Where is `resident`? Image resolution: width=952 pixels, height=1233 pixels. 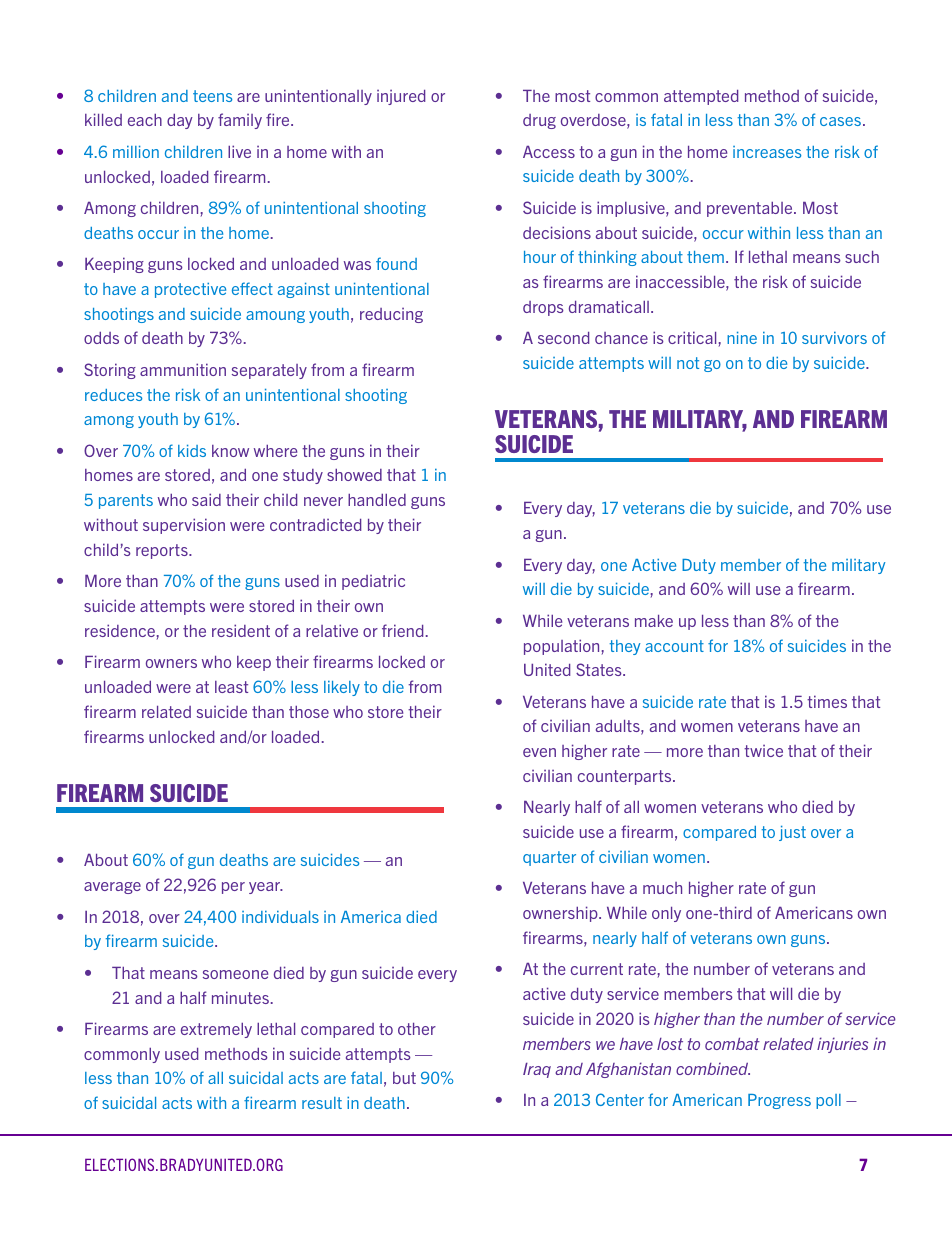 resident is located at coordinates (241, 630).
